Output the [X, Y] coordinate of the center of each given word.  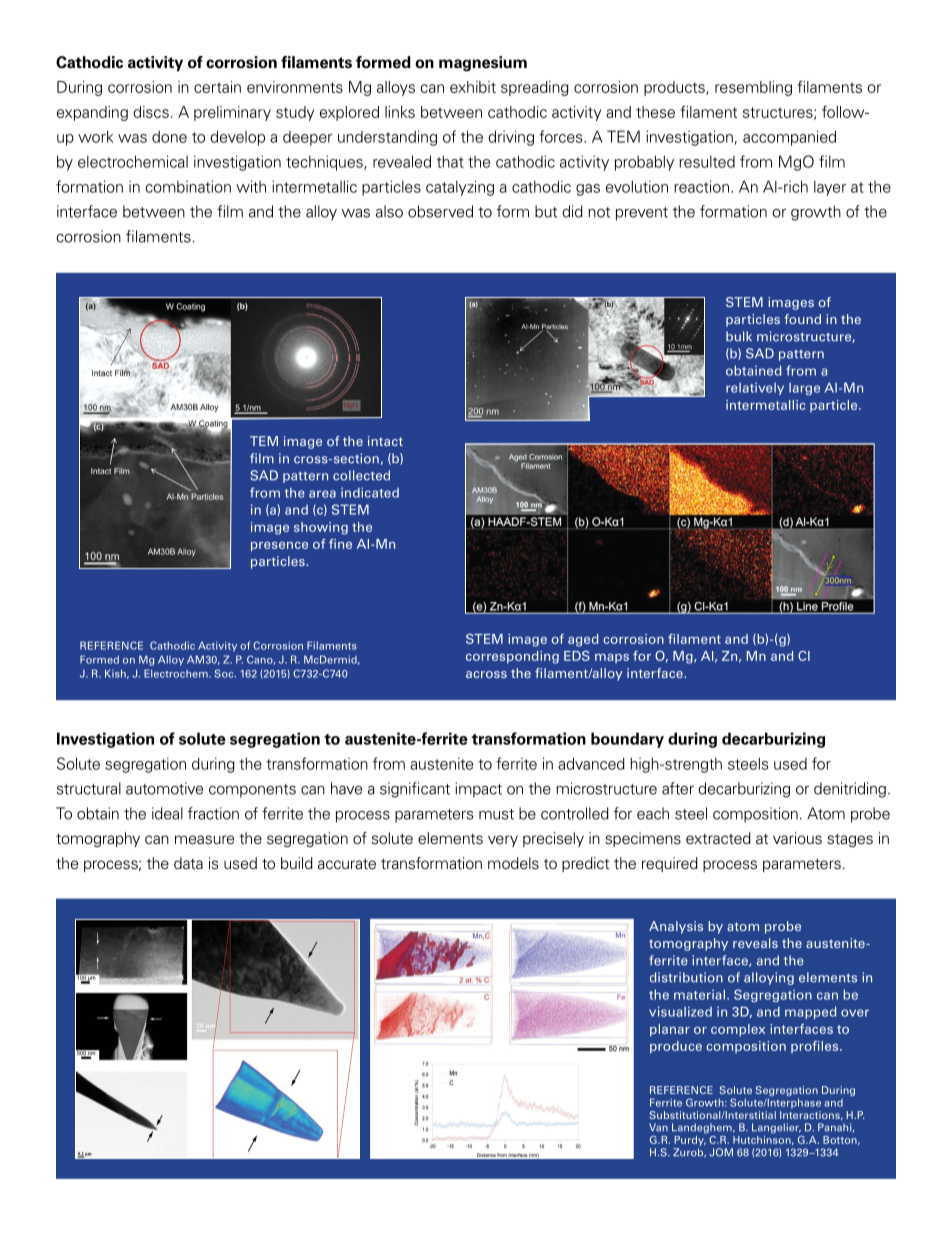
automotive [164, 788]
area [322, 494]
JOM [721, 1152]
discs [151, 112]
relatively [755, 389]
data [188, 863]
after [678, 788]
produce [676, 1047]
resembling [753, 88]
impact [479, 790]
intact [385, 441]
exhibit [473, 87]
